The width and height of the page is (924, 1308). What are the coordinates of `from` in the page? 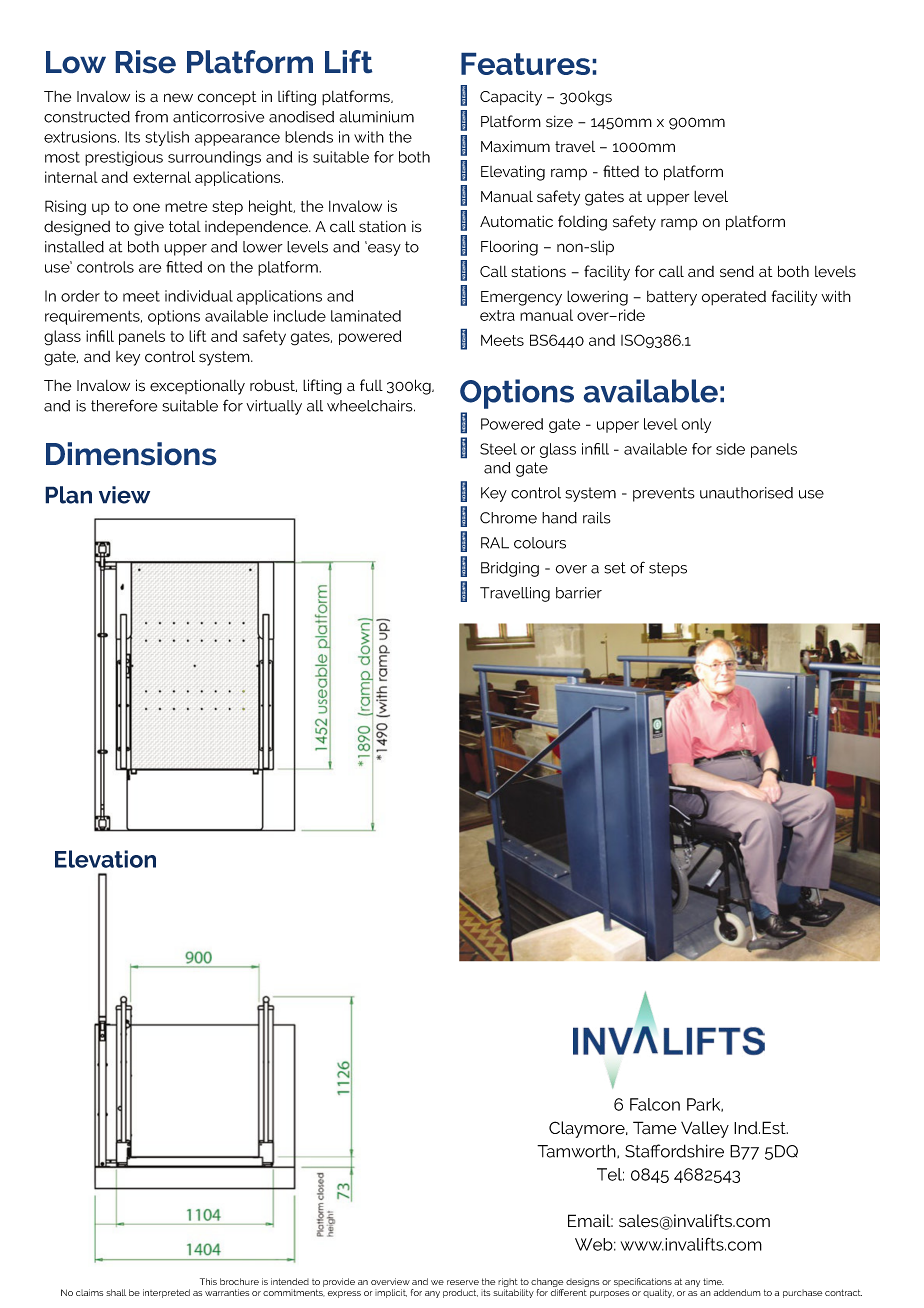 It's located at (151, 116).
